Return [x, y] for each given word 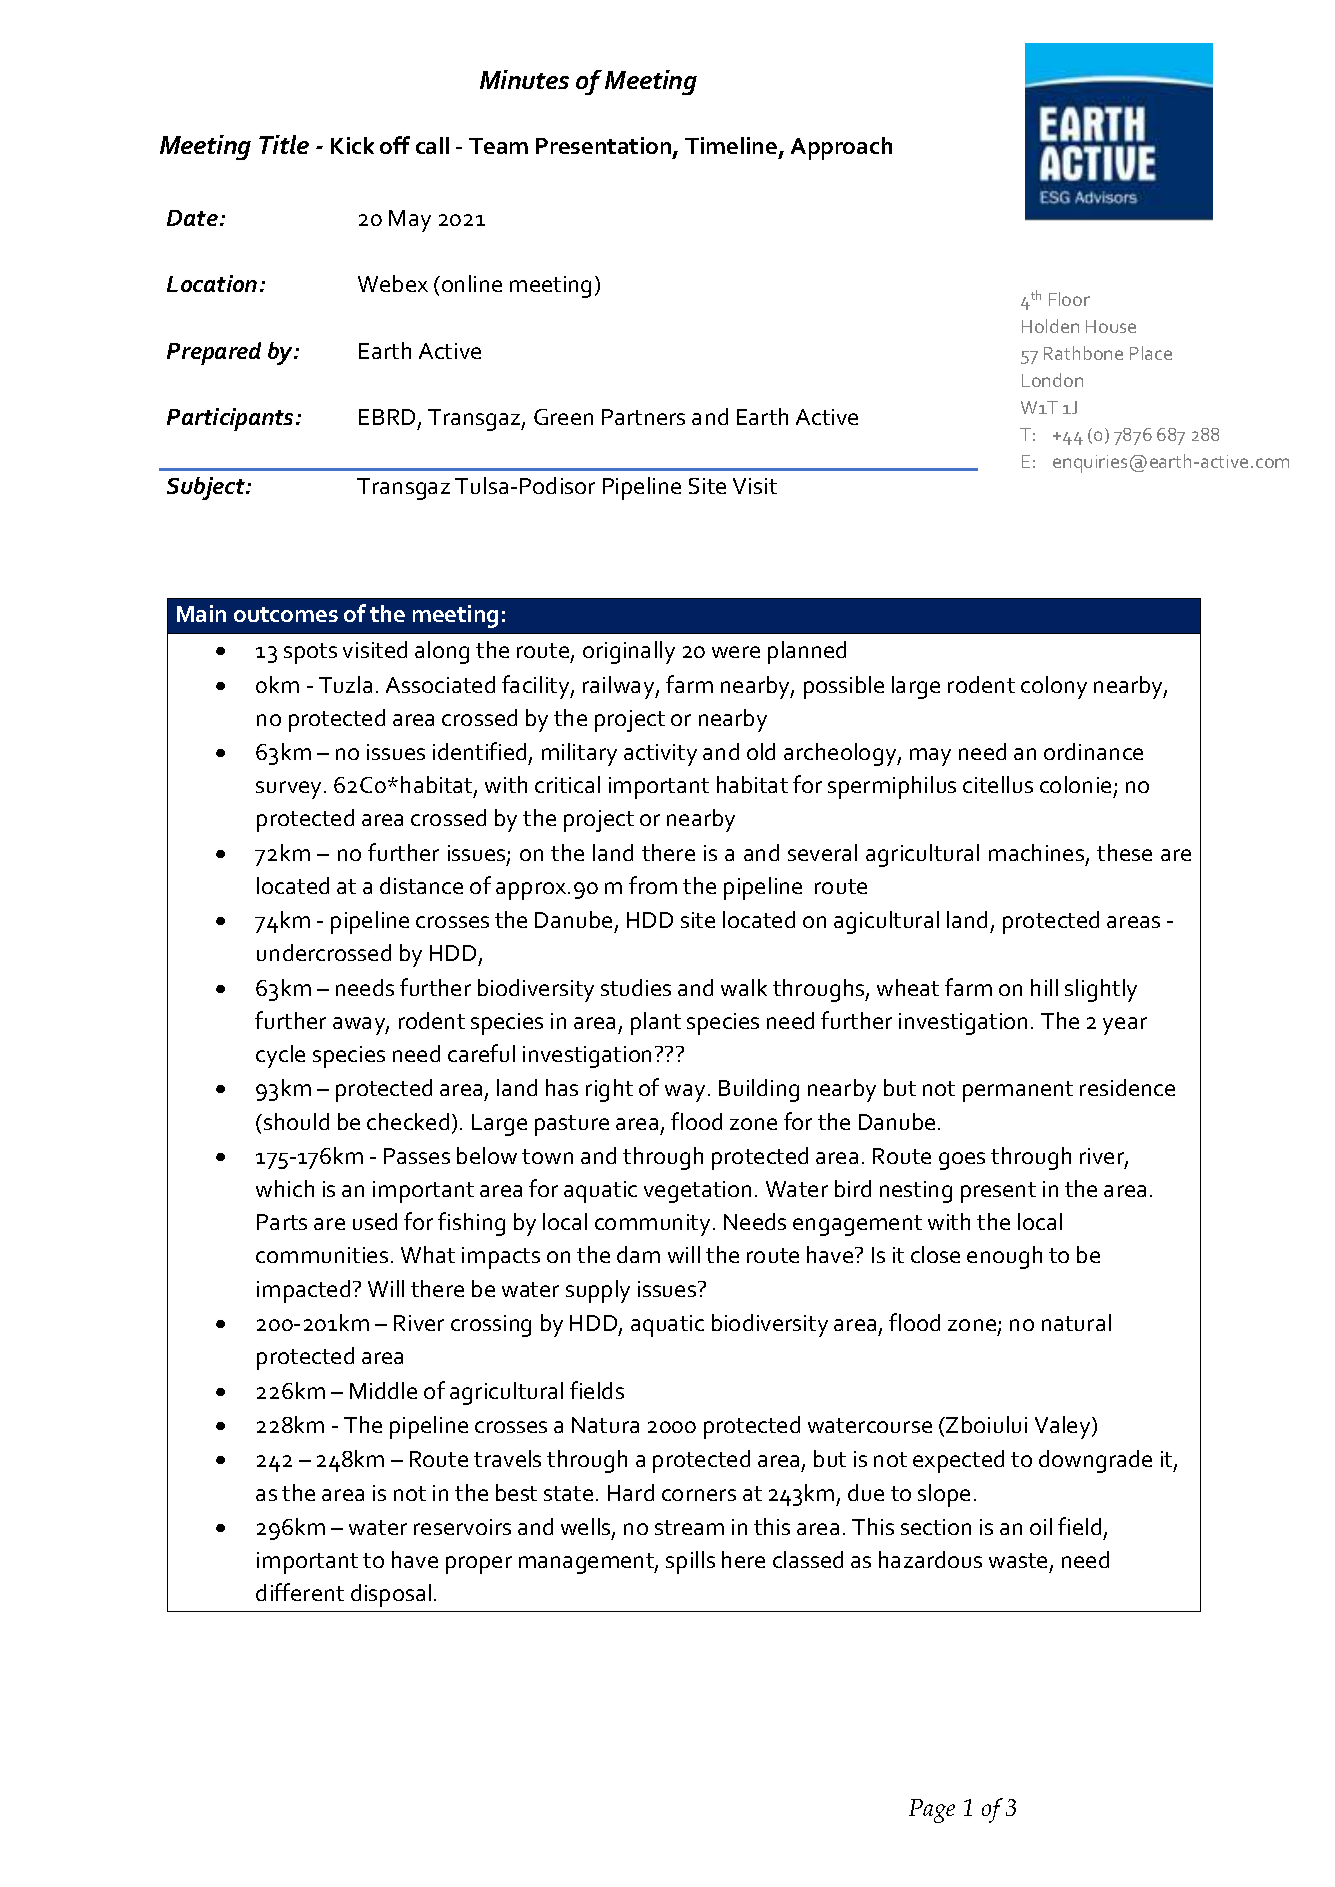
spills [690, 1562]
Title [284, 144]
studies [636, 987]
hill [1044, 987]
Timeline [731, 145]
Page [932, 1811]
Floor [1069, 299]
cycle [280, 1056]
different [300, 1592]
